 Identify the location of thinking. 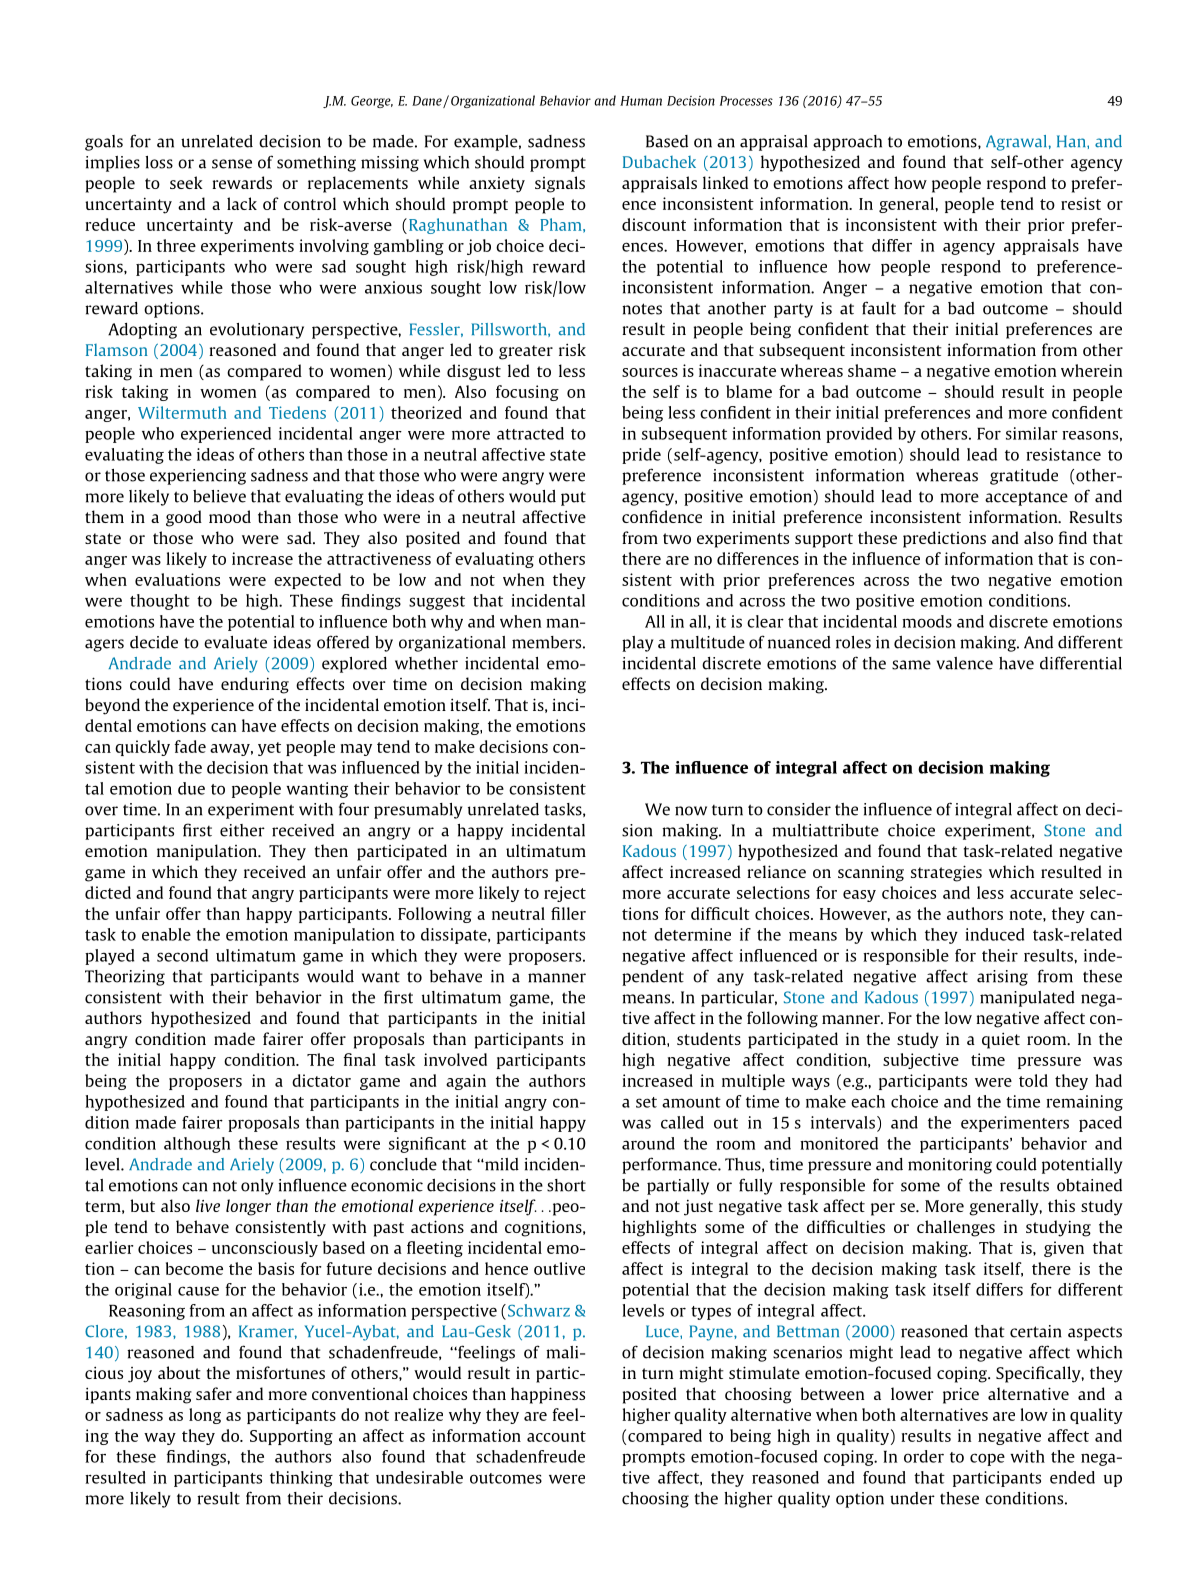
(301, 1479).
